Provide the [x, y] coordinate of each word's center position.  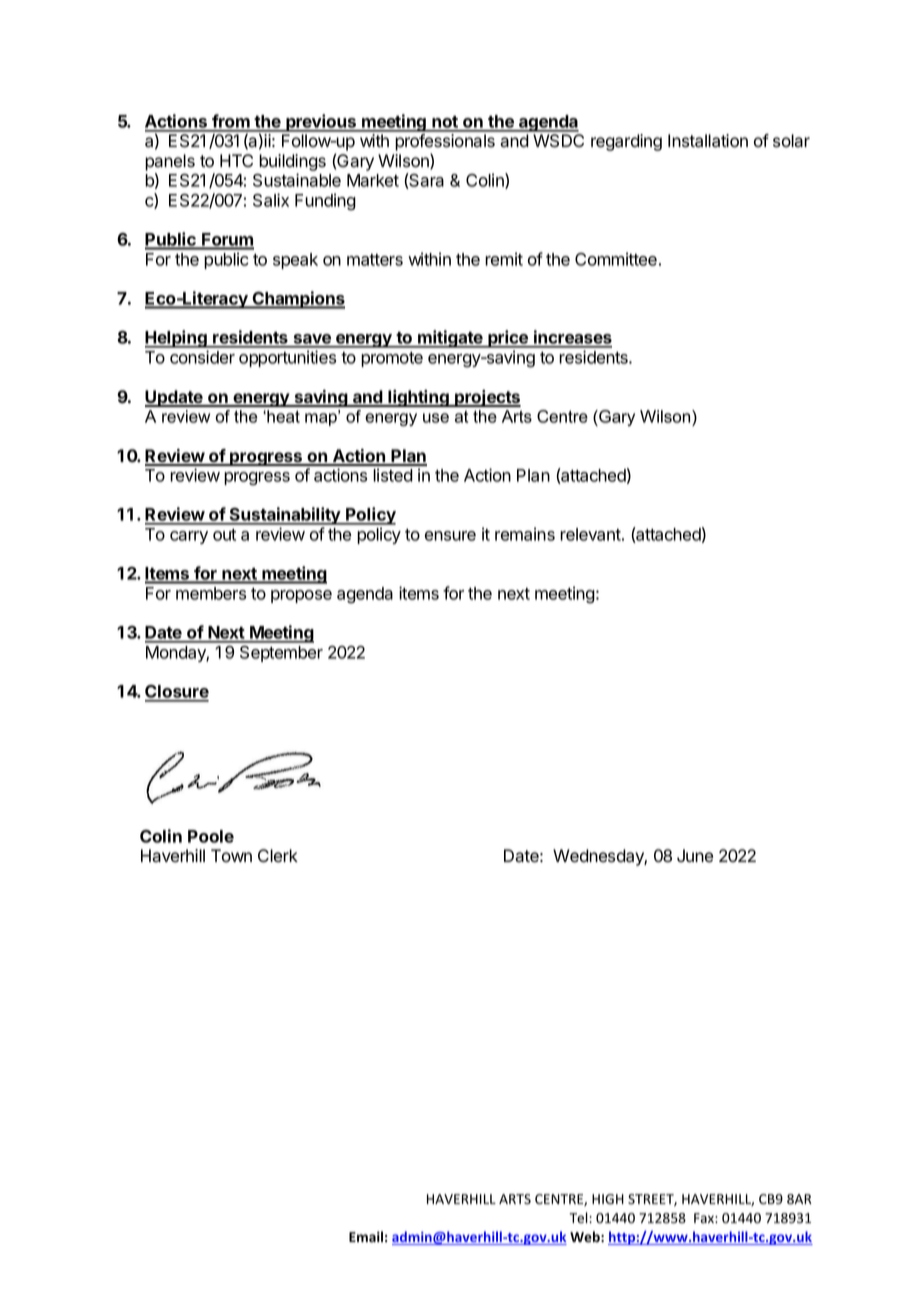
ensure [450, 536]
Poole [211, 836]
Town [231, 856]
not [445, 123]
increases [572, 338]
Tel [579, 1217]
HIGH [608, 1199]
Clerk [278, 856]
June [695, 856]
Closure [177, 693]
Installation [708, 141]
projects [487, 398]
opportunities [287, 358]
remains [525, 534]
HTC [236, 160]
